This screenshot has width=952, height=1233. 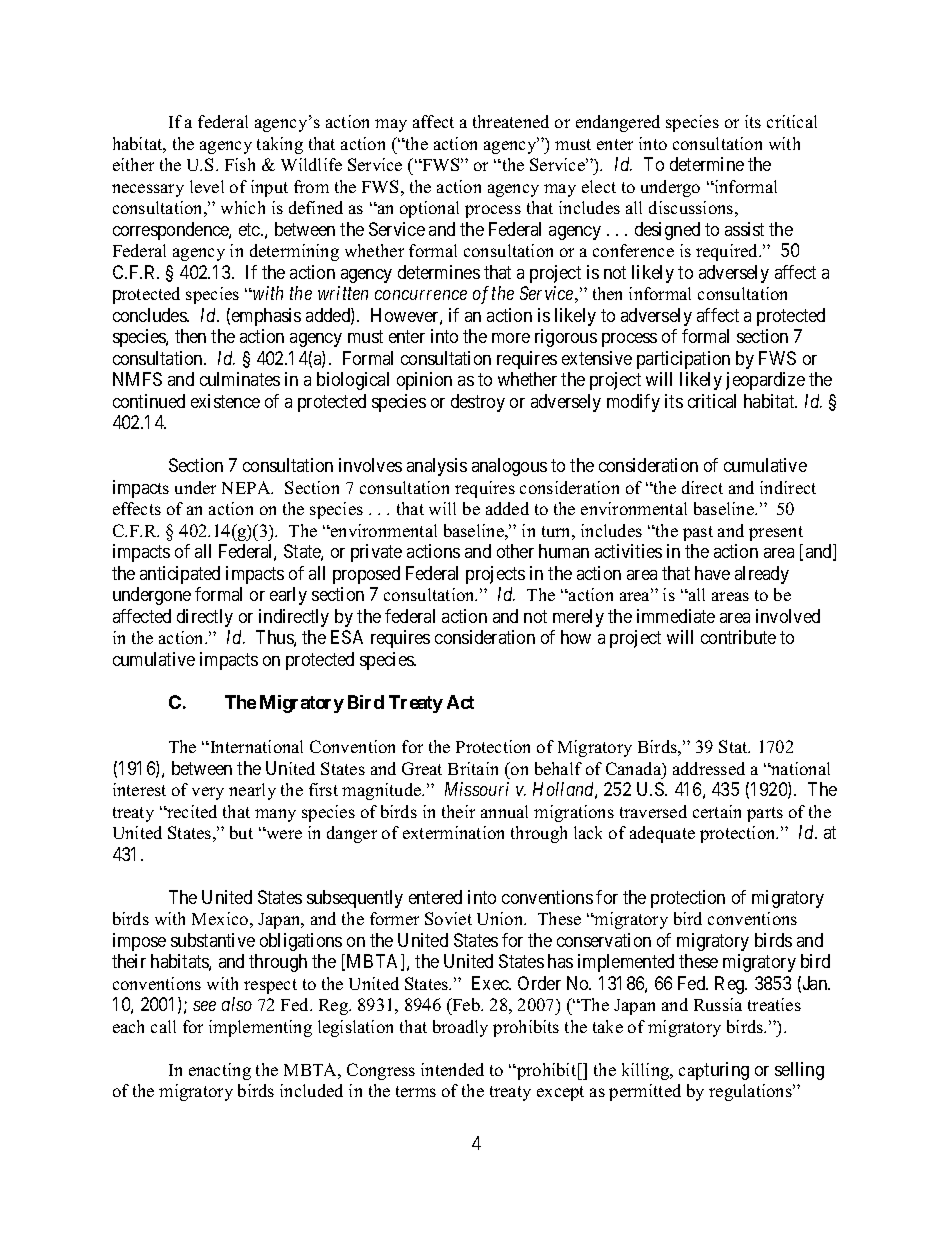 I want to click on other, so click(x=515, y=551).
